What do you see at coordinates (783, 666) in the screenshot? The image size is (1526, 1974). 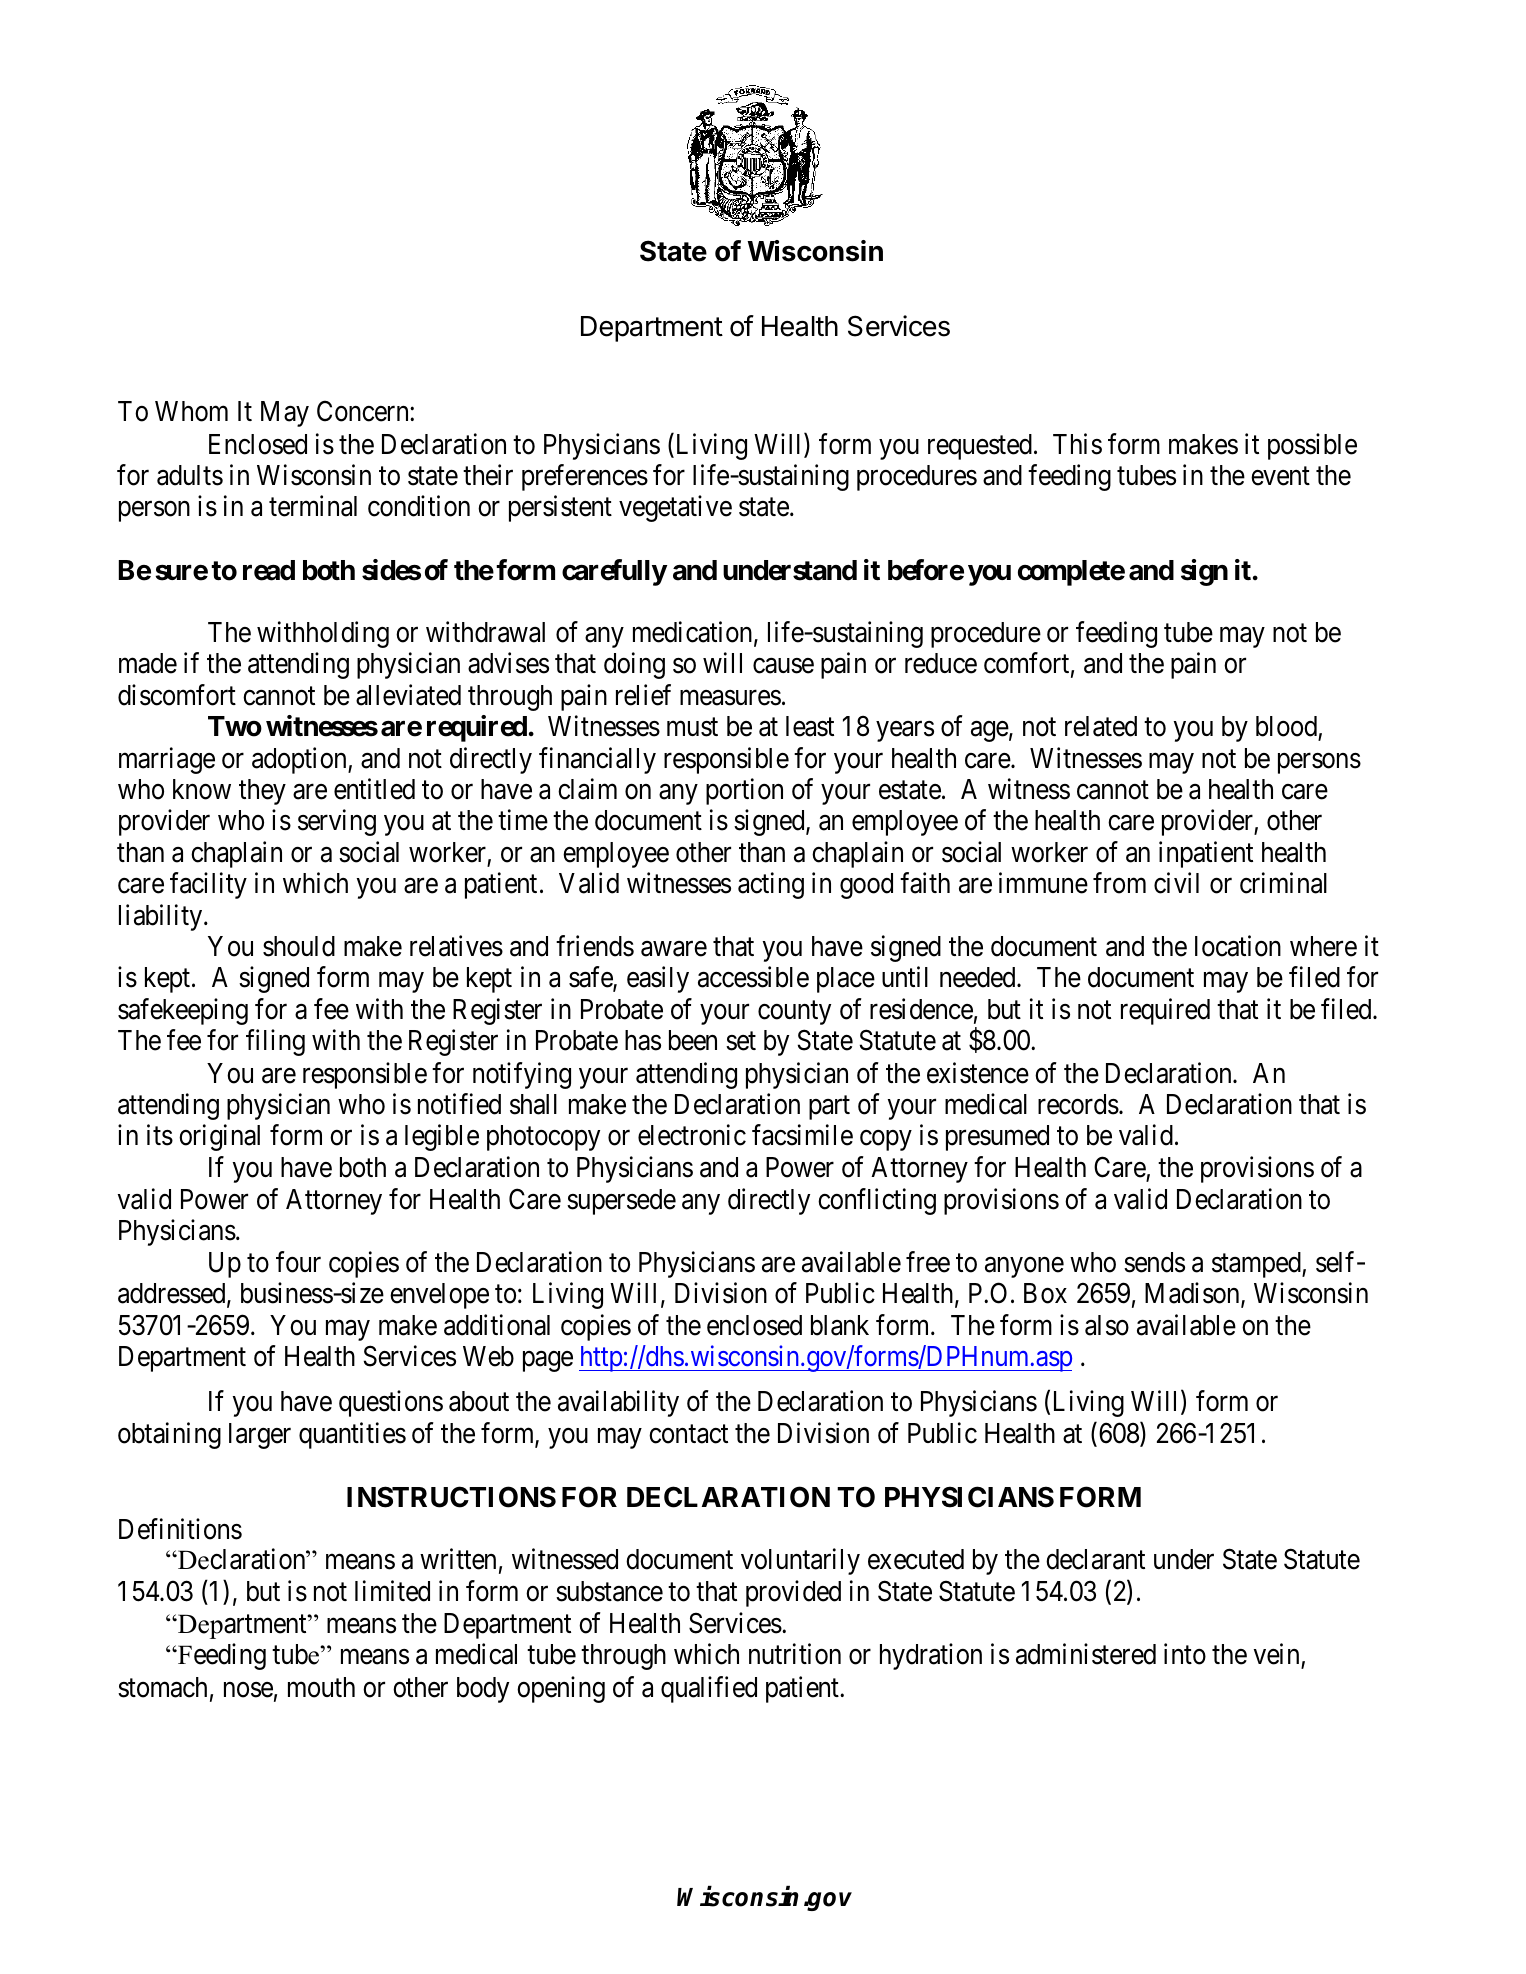 I see `cause` at bounding box center [783, 666].
